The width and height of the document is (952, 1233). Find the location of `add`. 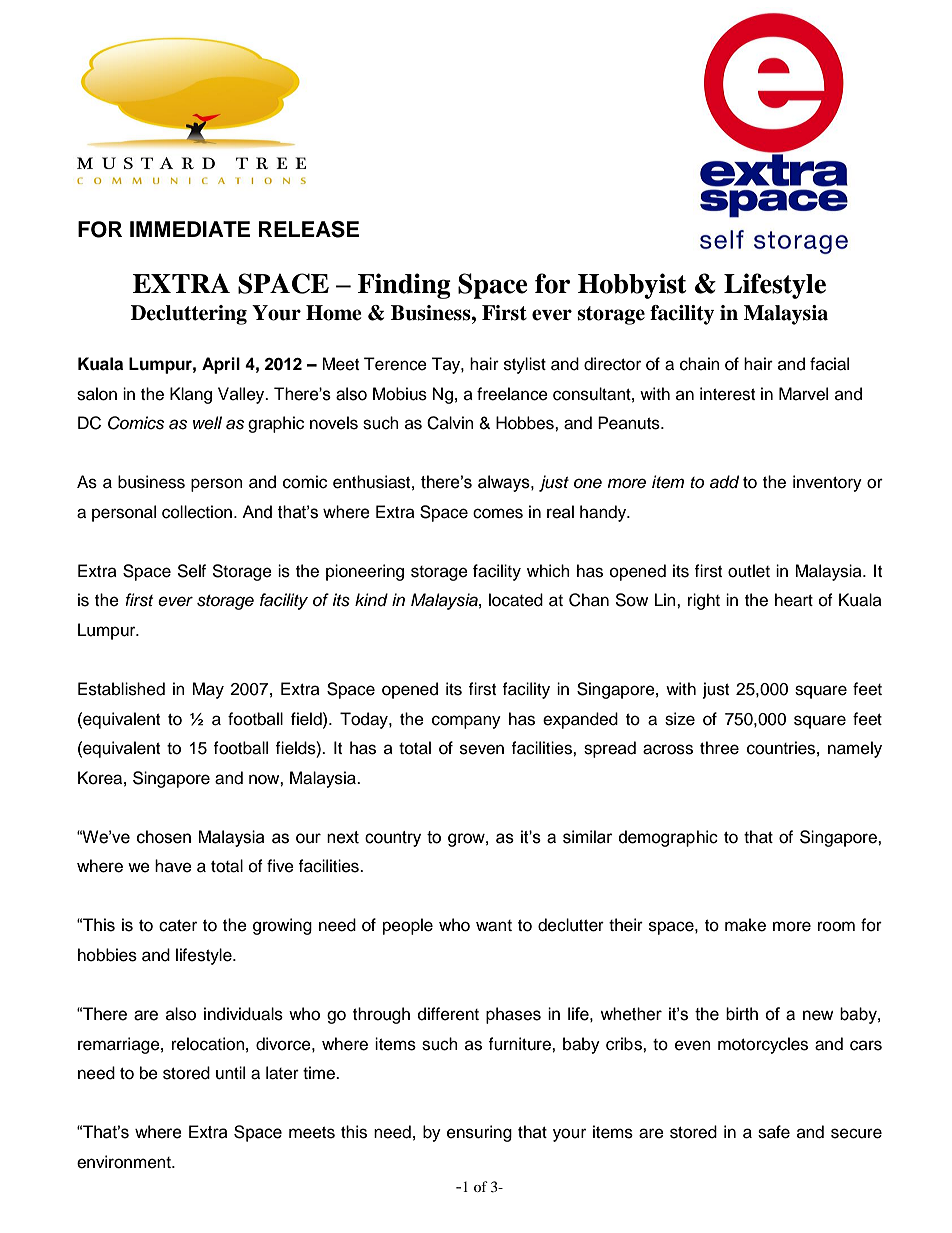

add is located at coordinates (724, 482).
